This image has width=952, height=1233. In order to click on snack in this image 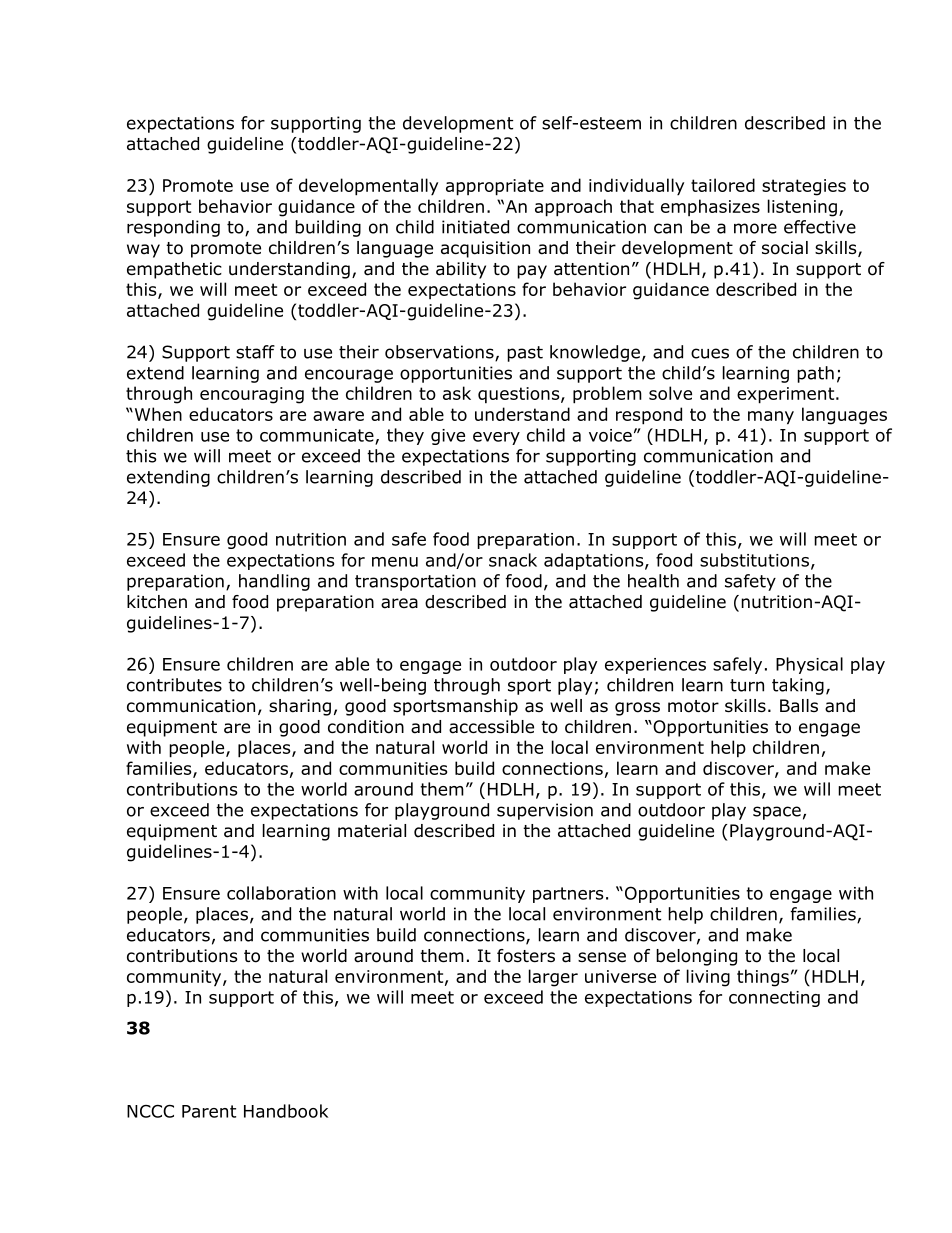, I will do `click(513, 560)`.
